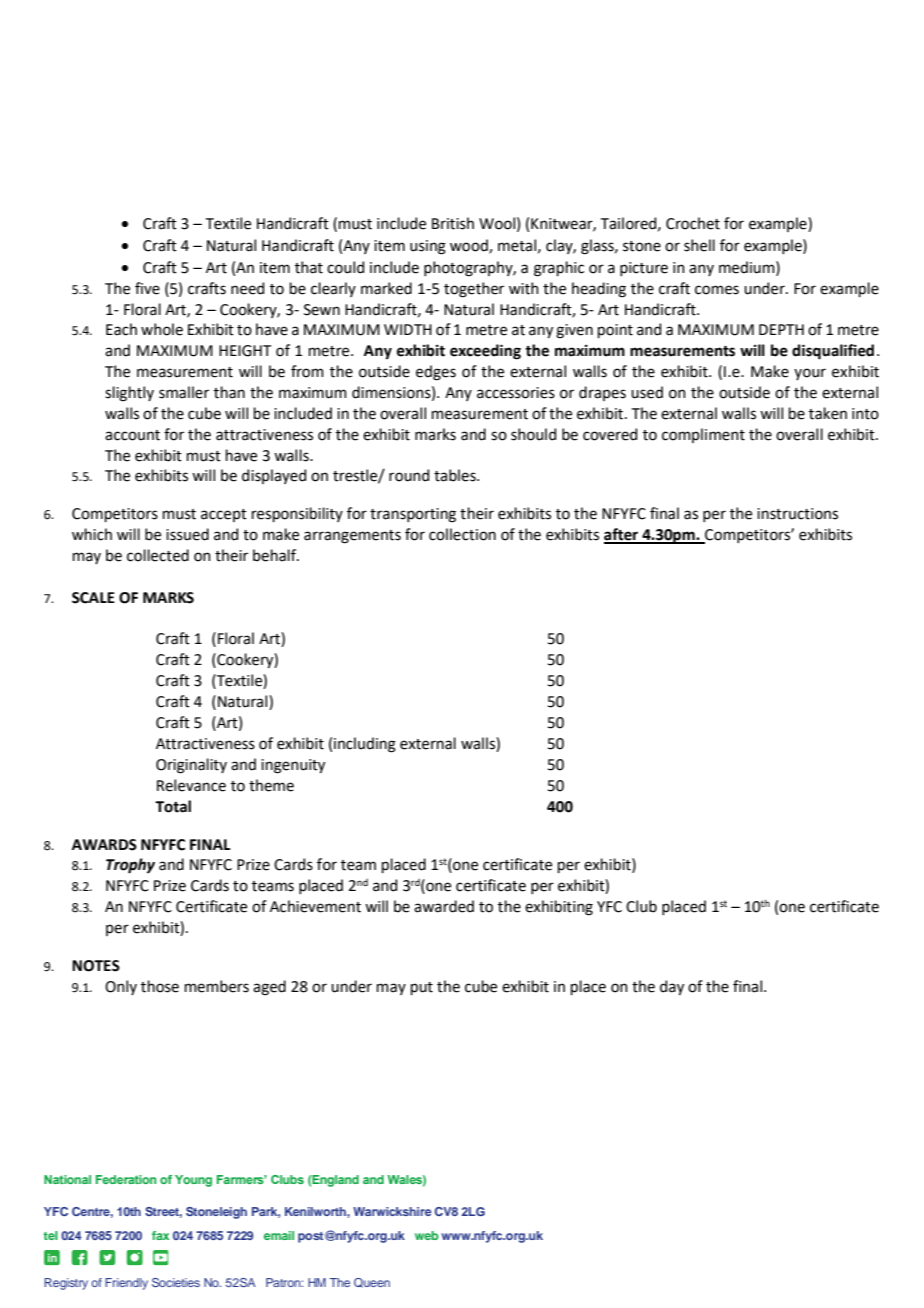 Image resolution: width=924 pixels, height=1308 pixels. I want to click on including, so click(365, 745).
